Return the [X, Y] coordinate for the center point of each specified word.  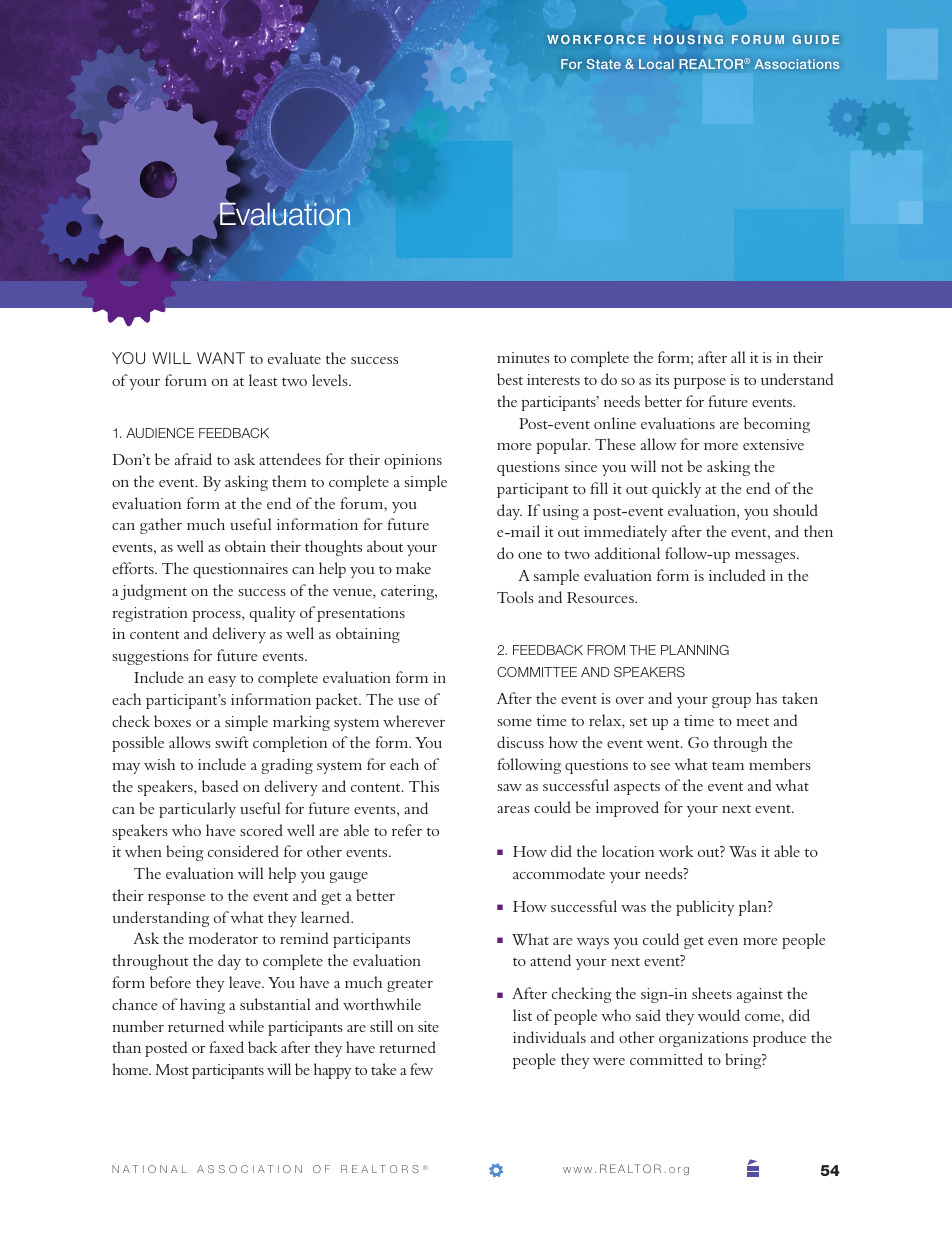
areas [513, 809]
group [731, 702]
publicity [705, 908]
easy [222, 681]
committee [537, 672]
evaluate [294, 358]
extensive [773, 444]
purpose [700, 383]
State [604, 64]
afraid [193, 459]
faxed [227, 1047]
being [185, 853]
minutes [523, 357]
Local [656, 64]
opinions [413, 461]
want [221, 358]
